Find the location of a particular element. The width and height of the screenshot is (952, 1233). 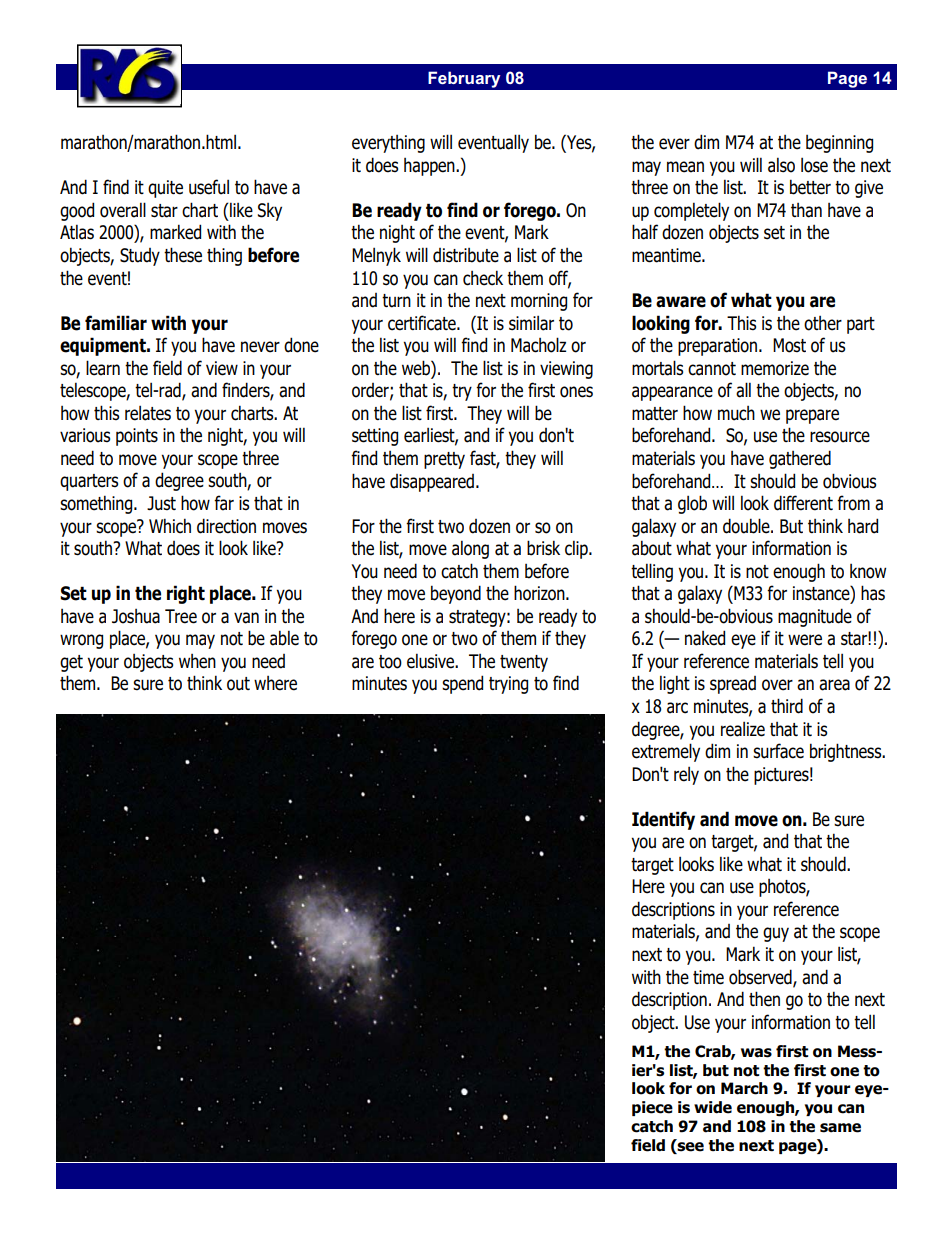

when is located at coordinates (197, 661).
